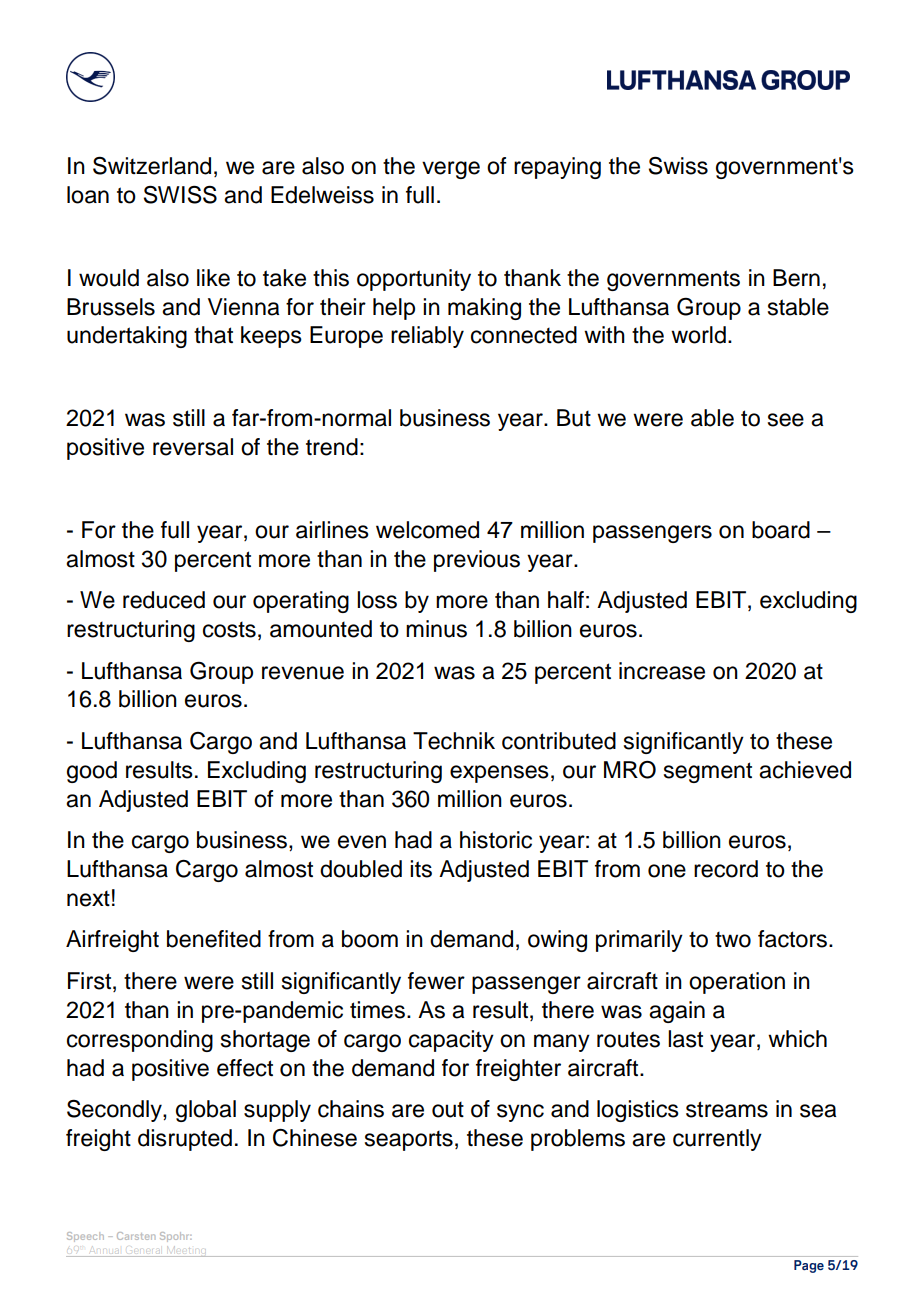  What do you see at coordinates (796, 278) in the screenshot?
I see `Bern` at bounding box center [796, 278].
